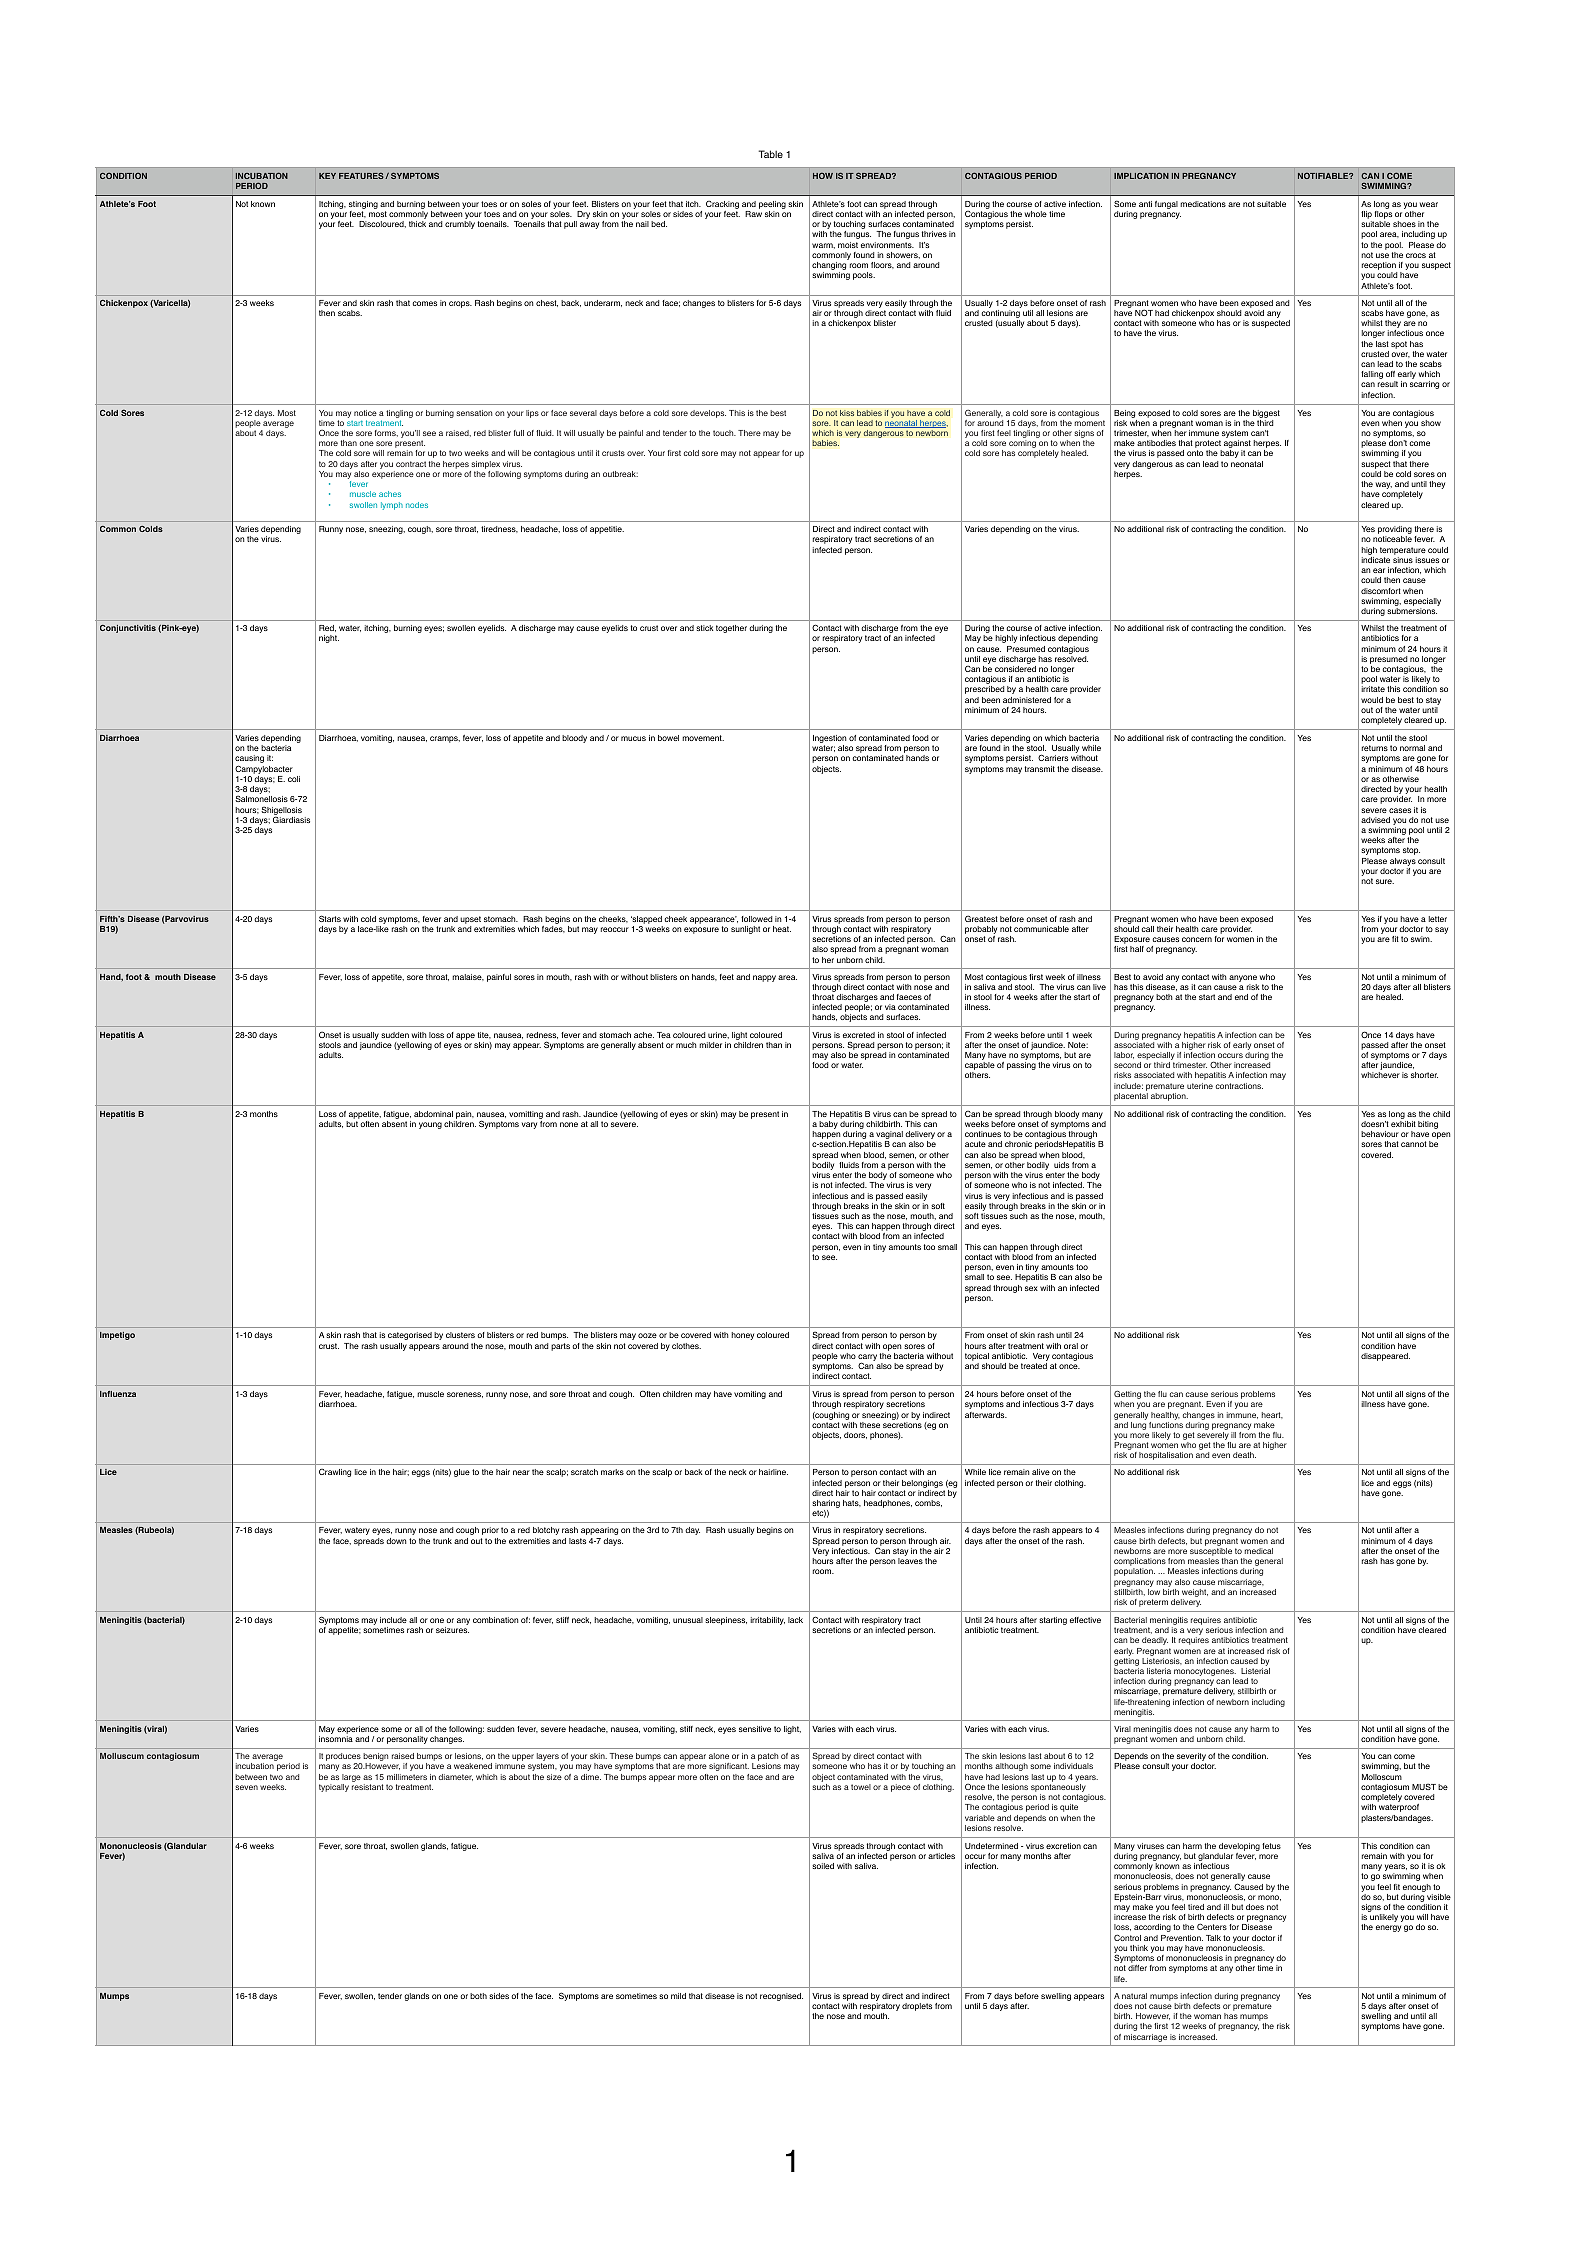 The width and height of the screenshot is (1585, 2242). I want to click on sharing, so click(826, 1505).
